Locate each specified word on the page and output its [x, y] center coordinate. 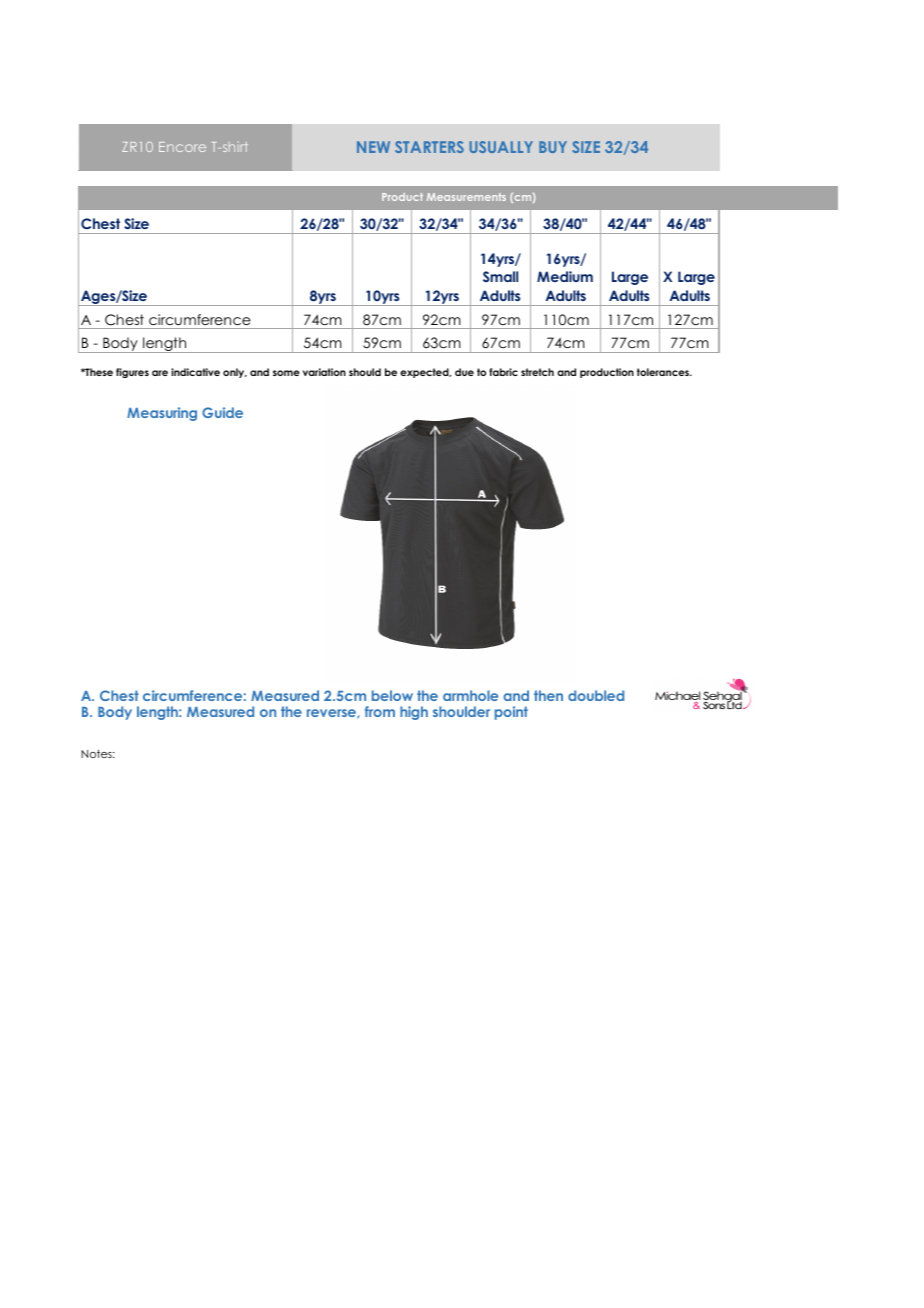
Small [500, 276]
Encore [182, 147]
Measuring [162, 414]
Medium [565, 276]
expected [425, 373]
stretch [537, 372]
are [160, 373]
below [392, 695]
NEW [373, 147]
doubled [596, 695]
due [464, 372]
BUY [553, 147]
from [380, 711]
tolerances [664, 372]
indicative [195, 372]
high [414, 713]
